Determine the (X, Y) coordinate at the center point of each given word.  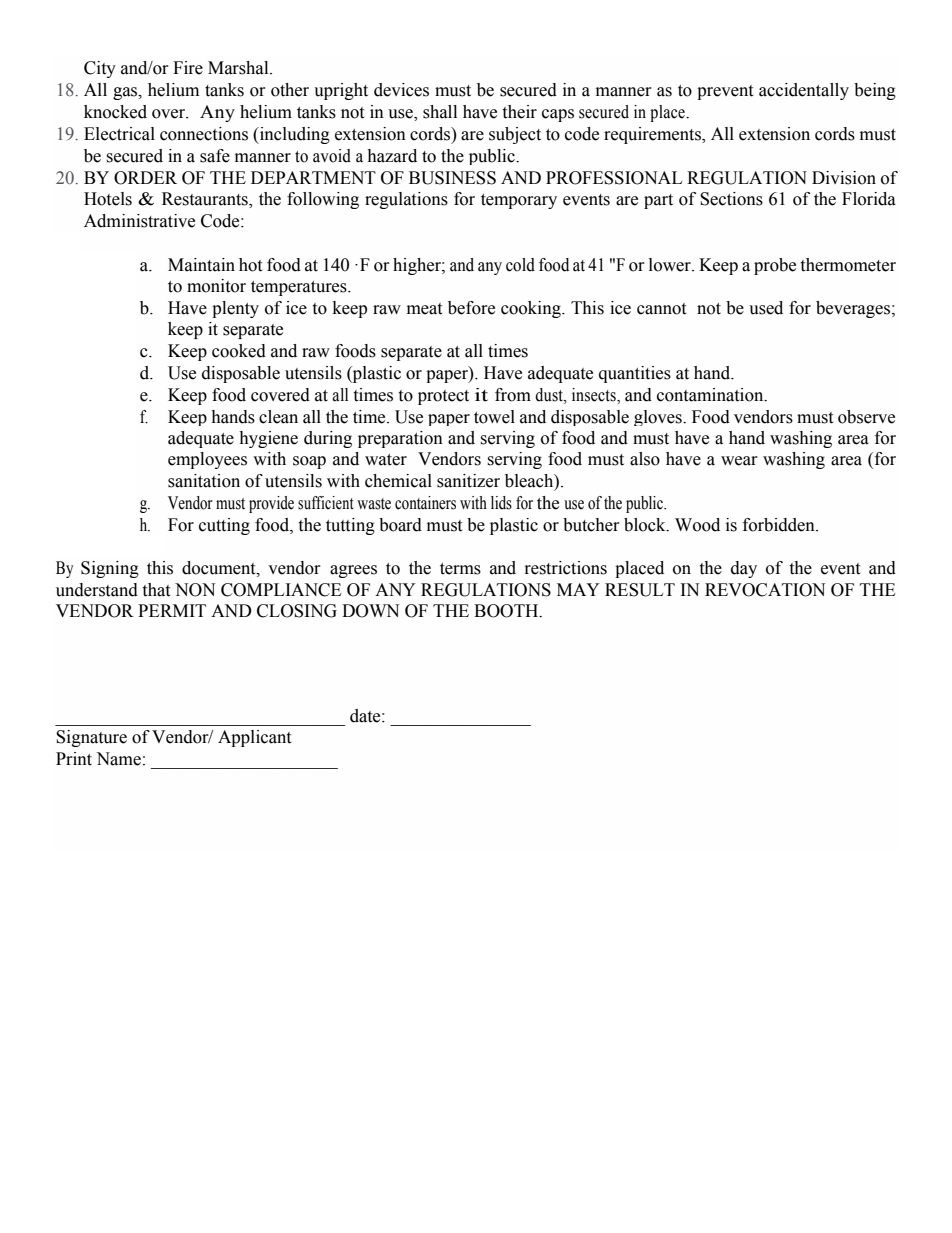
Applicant (254, 738)
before (471, 308)
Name (118, 759)
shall (440, 112)
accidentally (804, 91)
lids (501, 503)
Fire (188, 68)
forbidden (780, 525)
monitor (216, 286)
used (766, 308)
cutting (224, 526)
